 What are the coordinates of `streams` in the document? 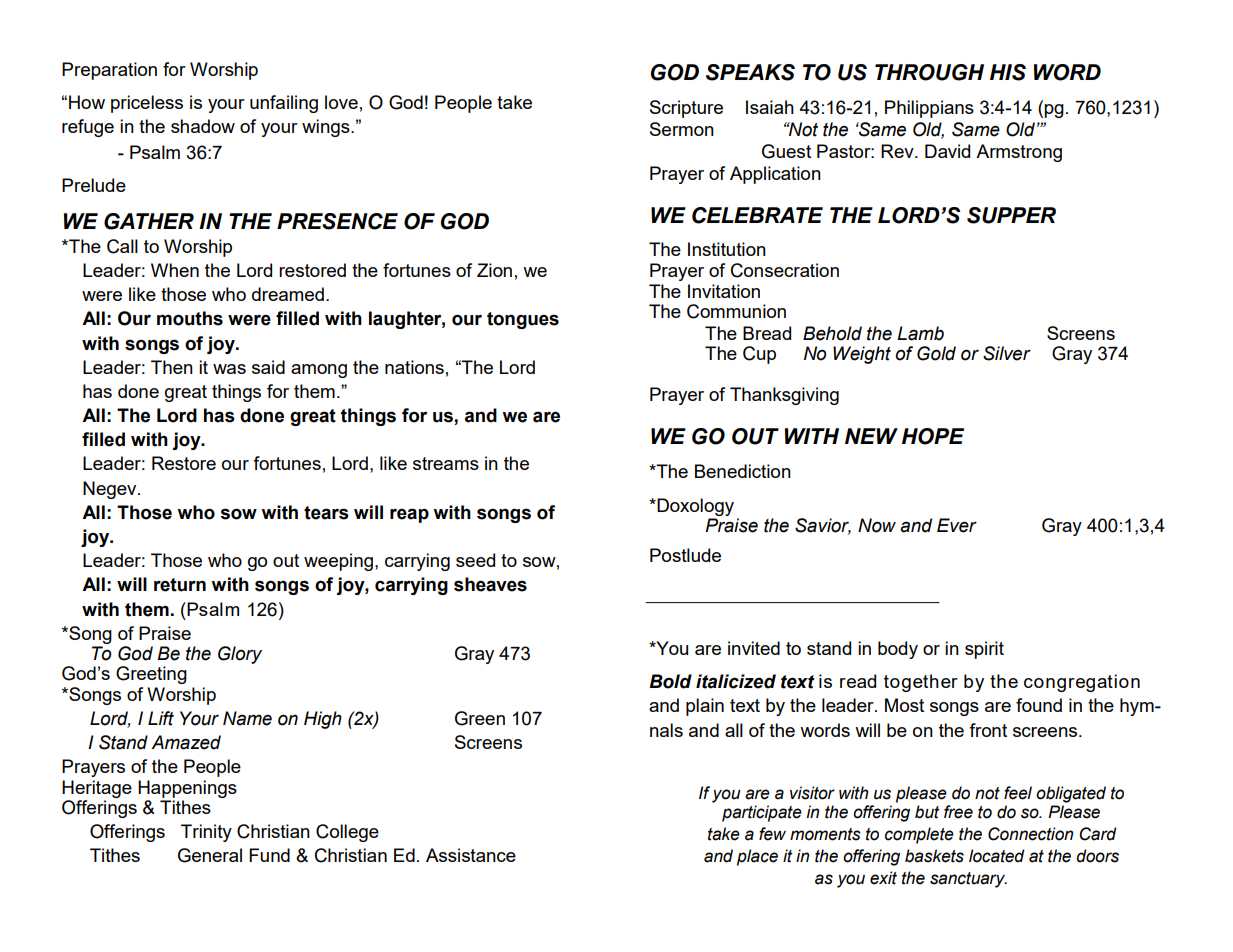 It's located at (446, 463).
